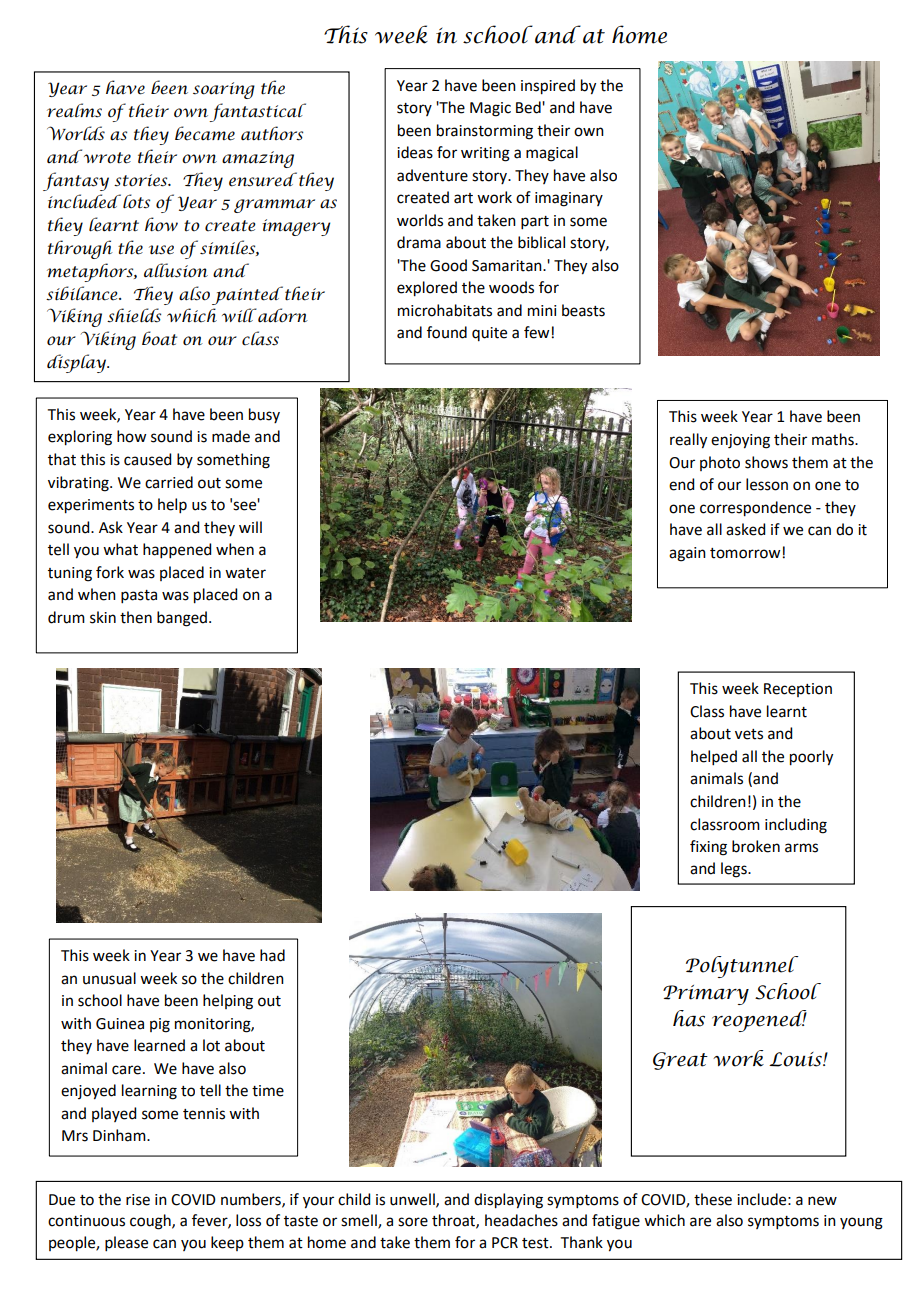  What do you see at coordinates (485, 132) in the screenshot?
I see `brainstorming` at bounding box center [485, 132].
